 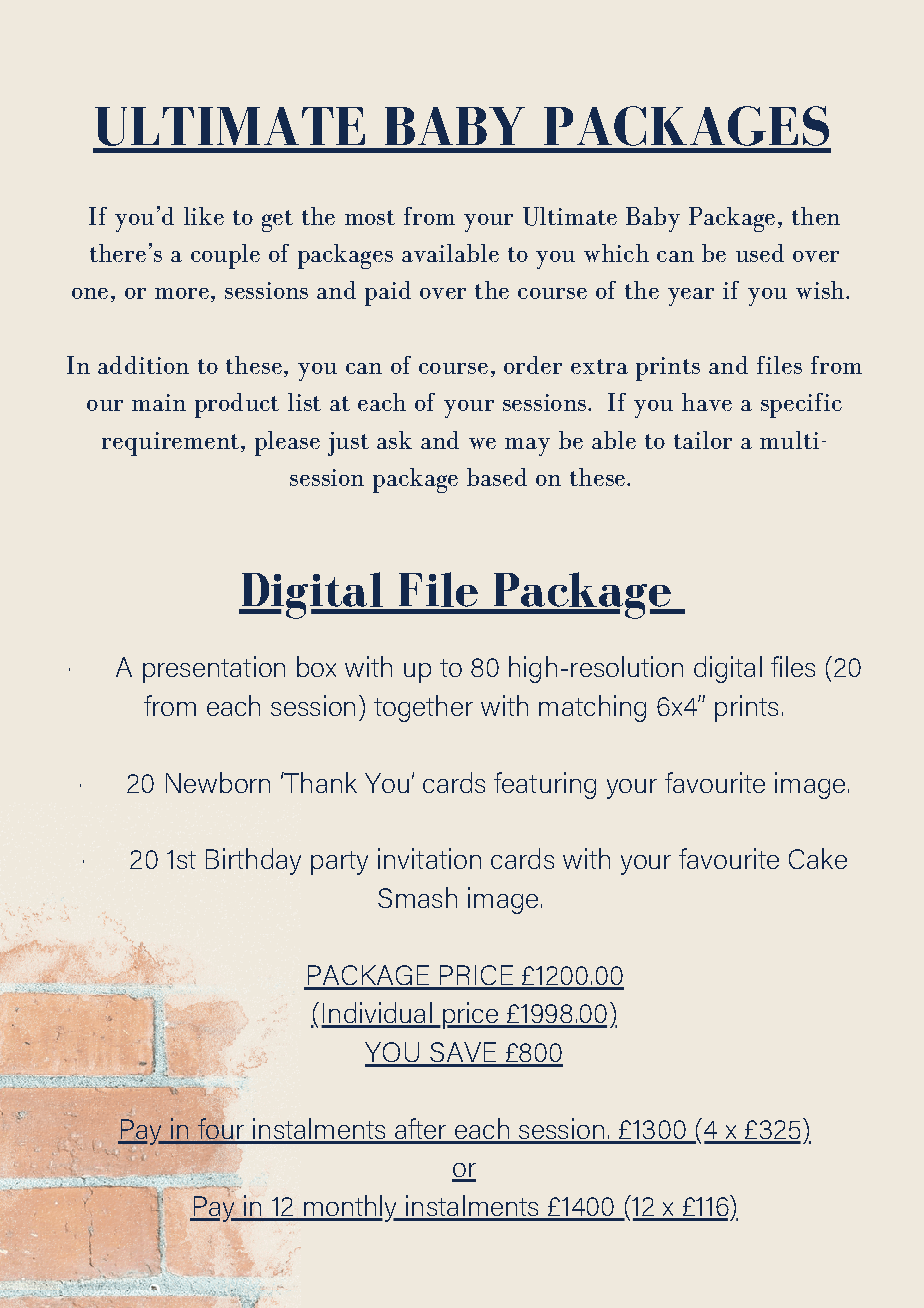 What do you see at coordinates (170, 444) in the screenshot?
I see `requirement` at bounding box center [170, 444].
